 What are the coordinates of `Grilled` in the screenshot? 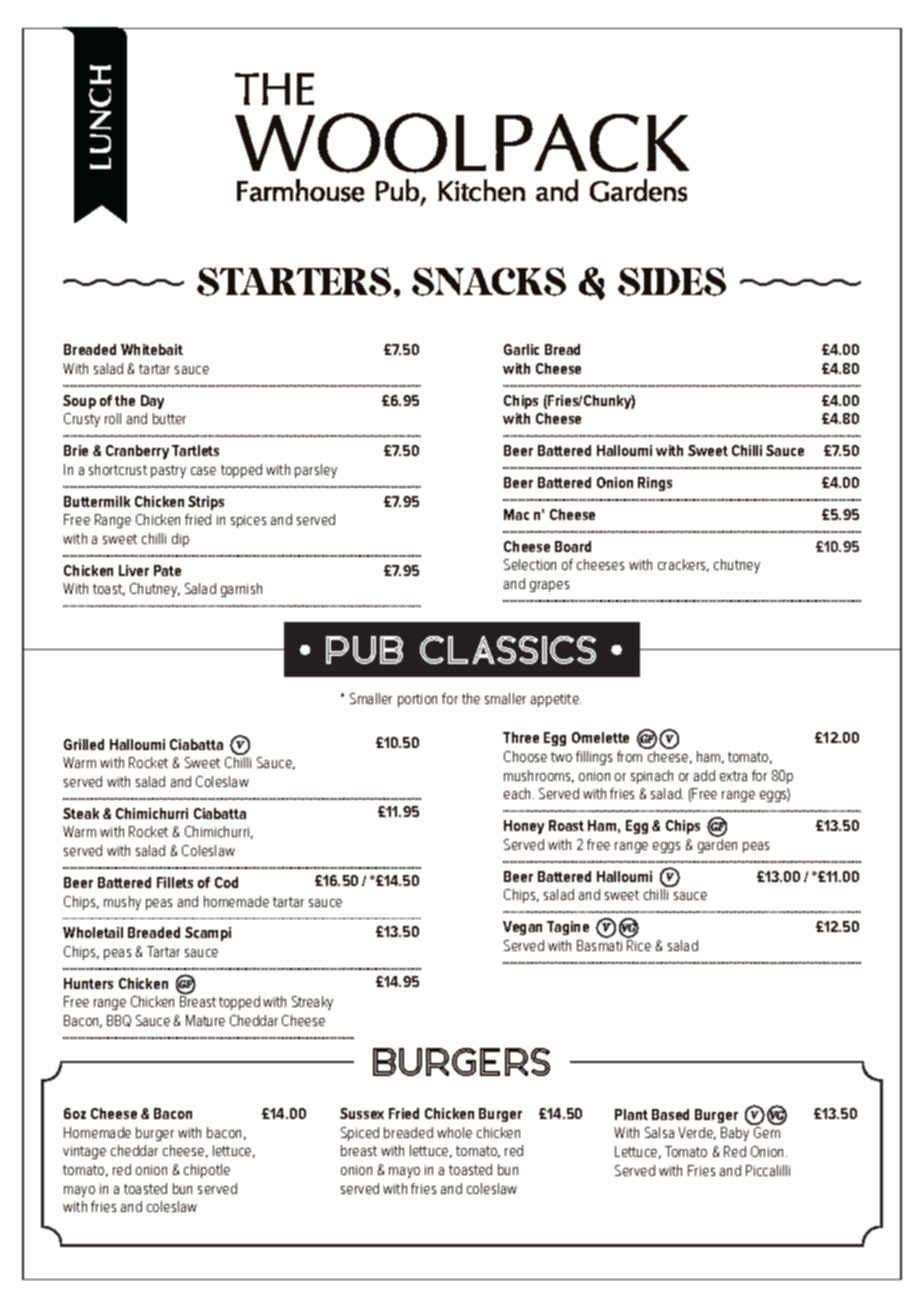 It's located at (84, 744).
